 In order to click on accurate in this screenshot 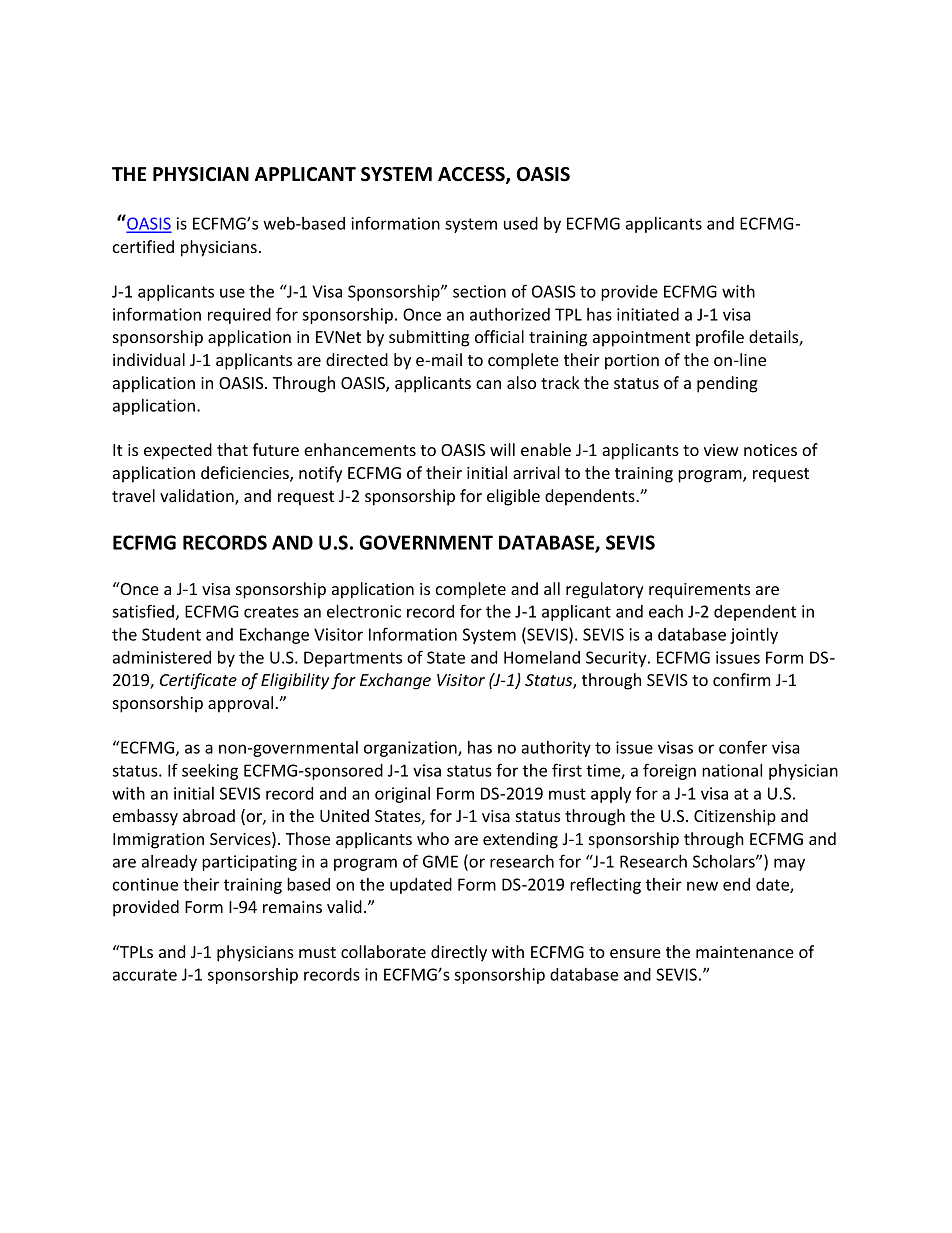, I will do `click(145, 975)`.
